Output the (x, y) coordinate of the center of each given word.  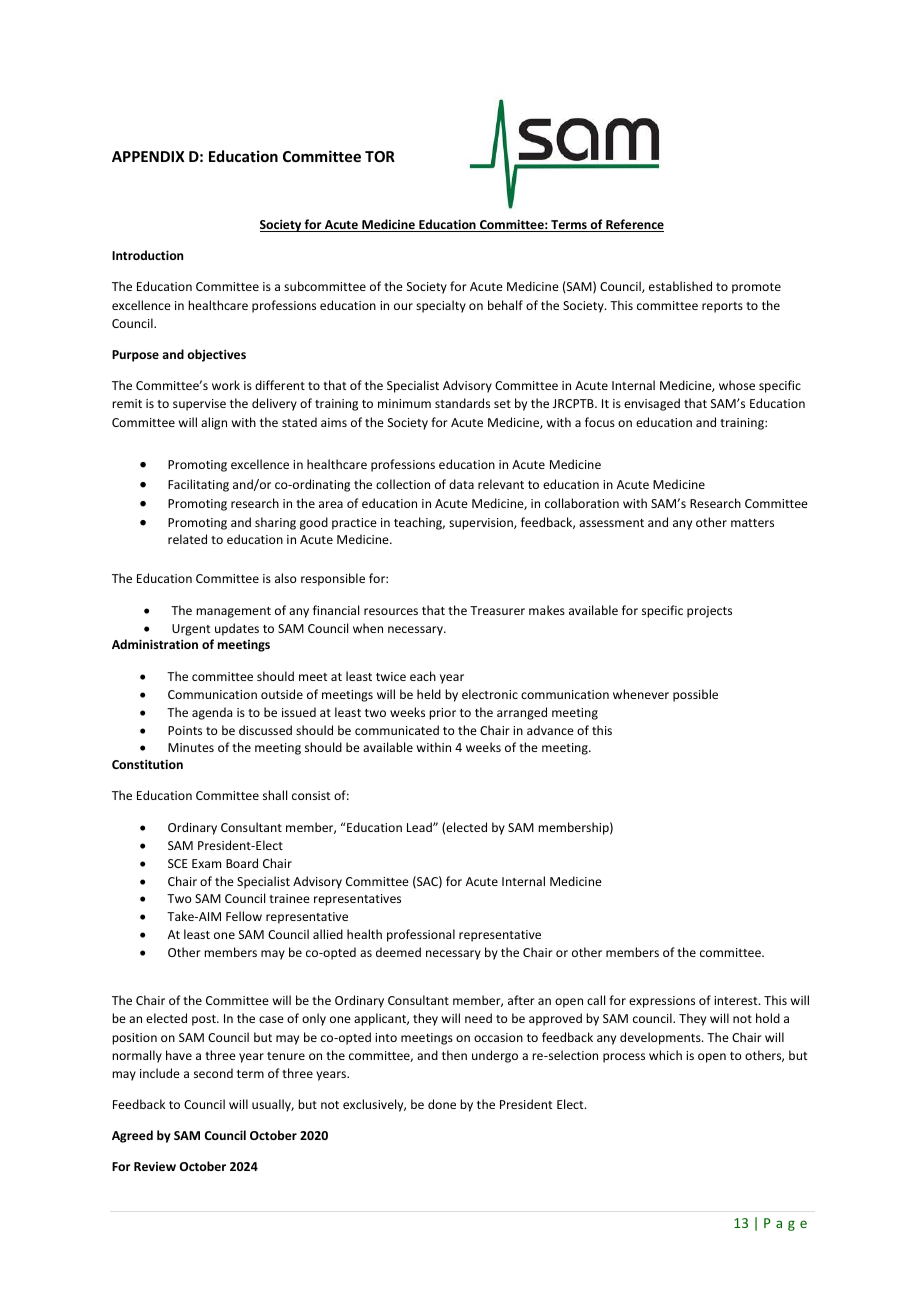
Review (155, 1166)
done (442, 1104)
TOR (380, 156)
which (665, 1055)
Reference (634, 225)
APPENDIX (148, 156)
